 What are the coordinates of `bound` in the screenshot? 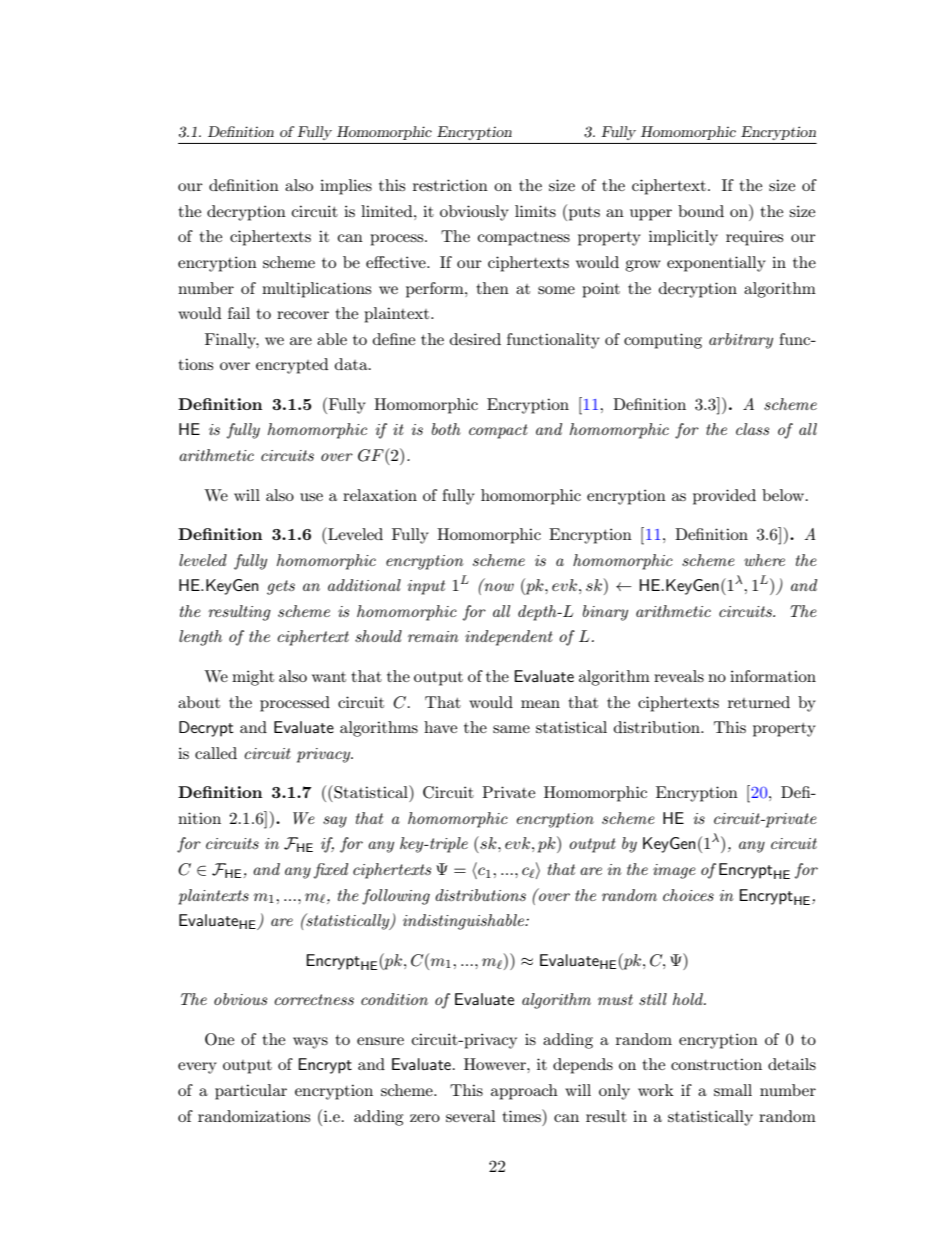 It's located at (701, 211).
